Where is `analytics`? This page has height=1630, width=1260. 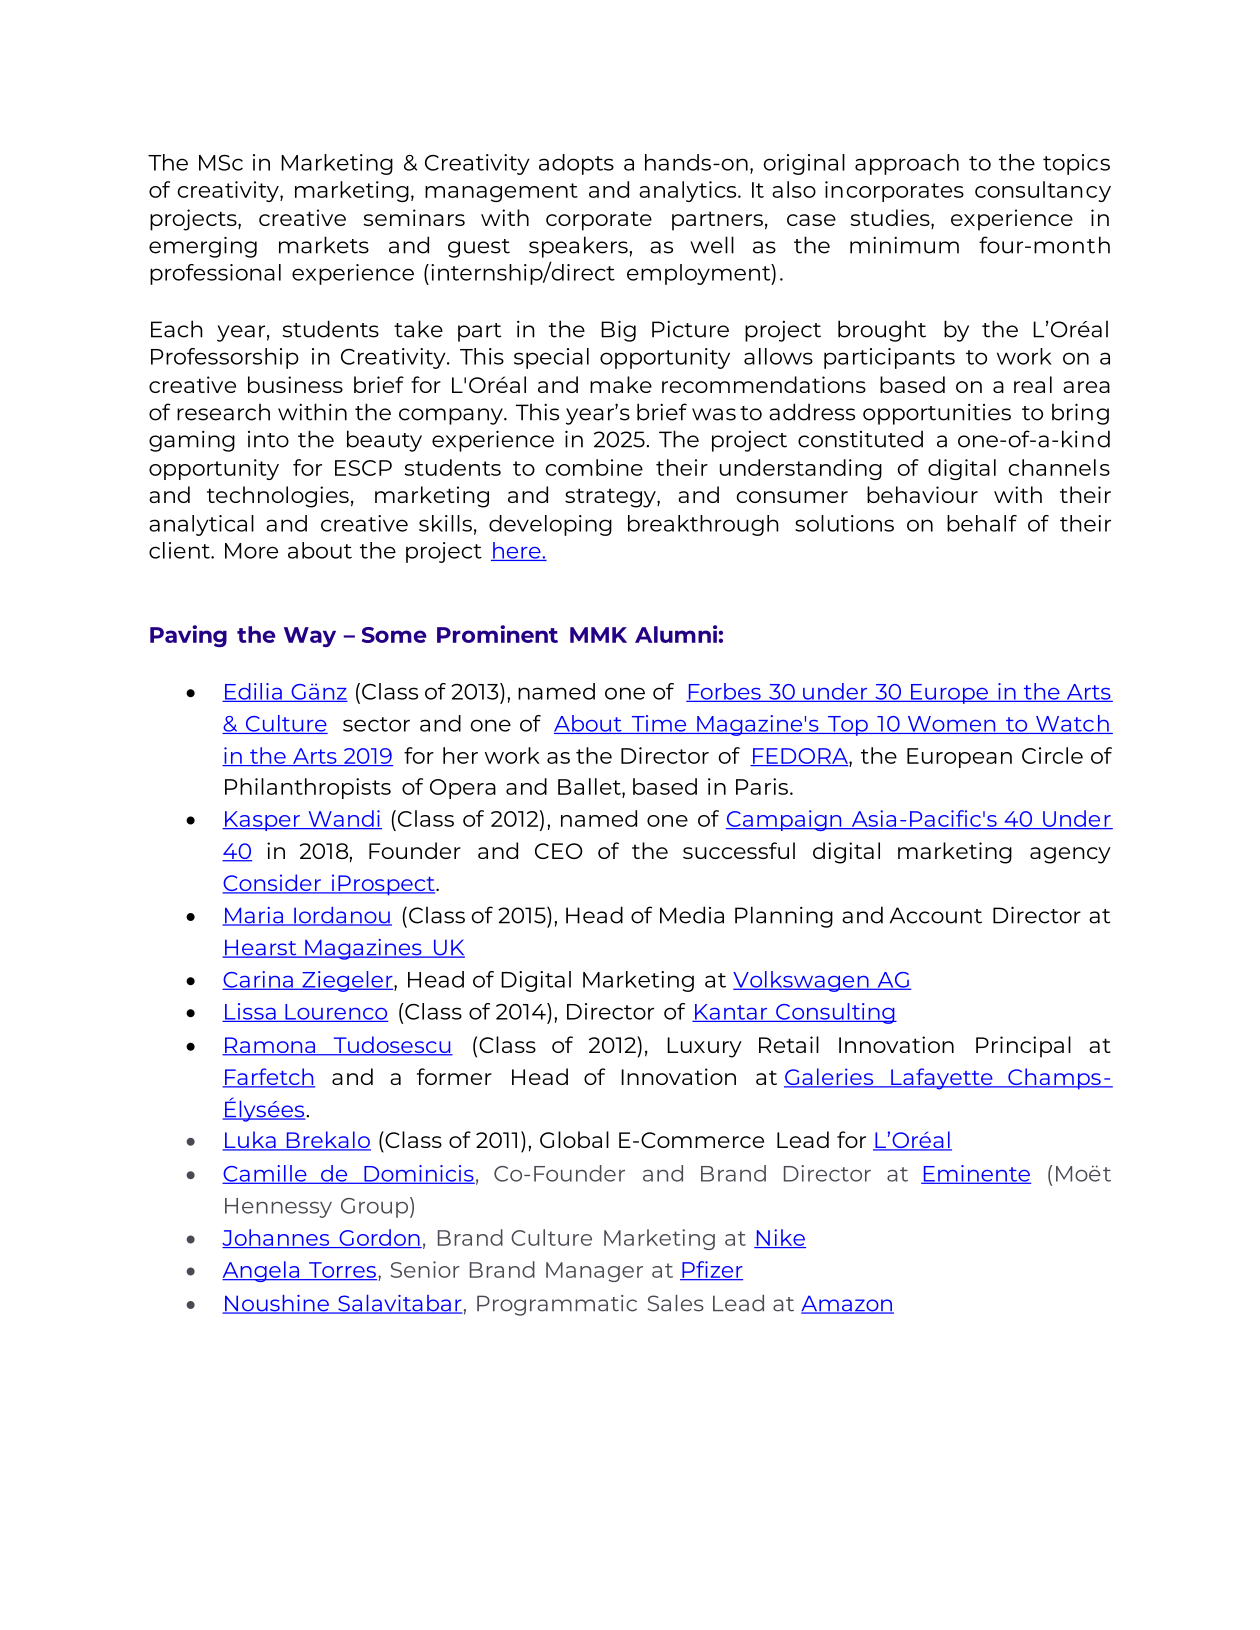
analytics is located at coordinates (689, 191).
